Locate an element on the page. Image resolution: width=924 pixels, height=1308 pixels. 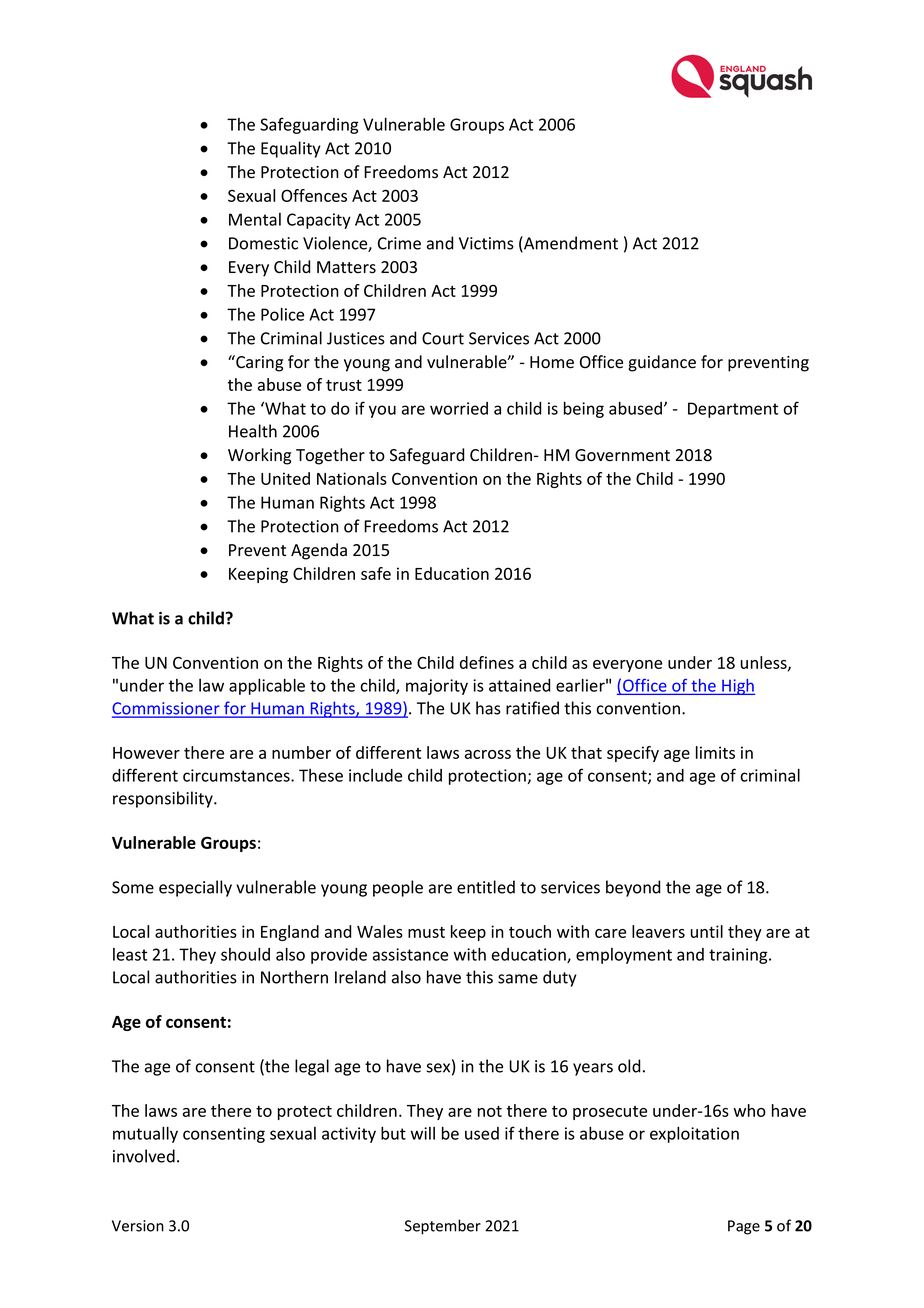
entitled is located at coordinates (486, 887).
